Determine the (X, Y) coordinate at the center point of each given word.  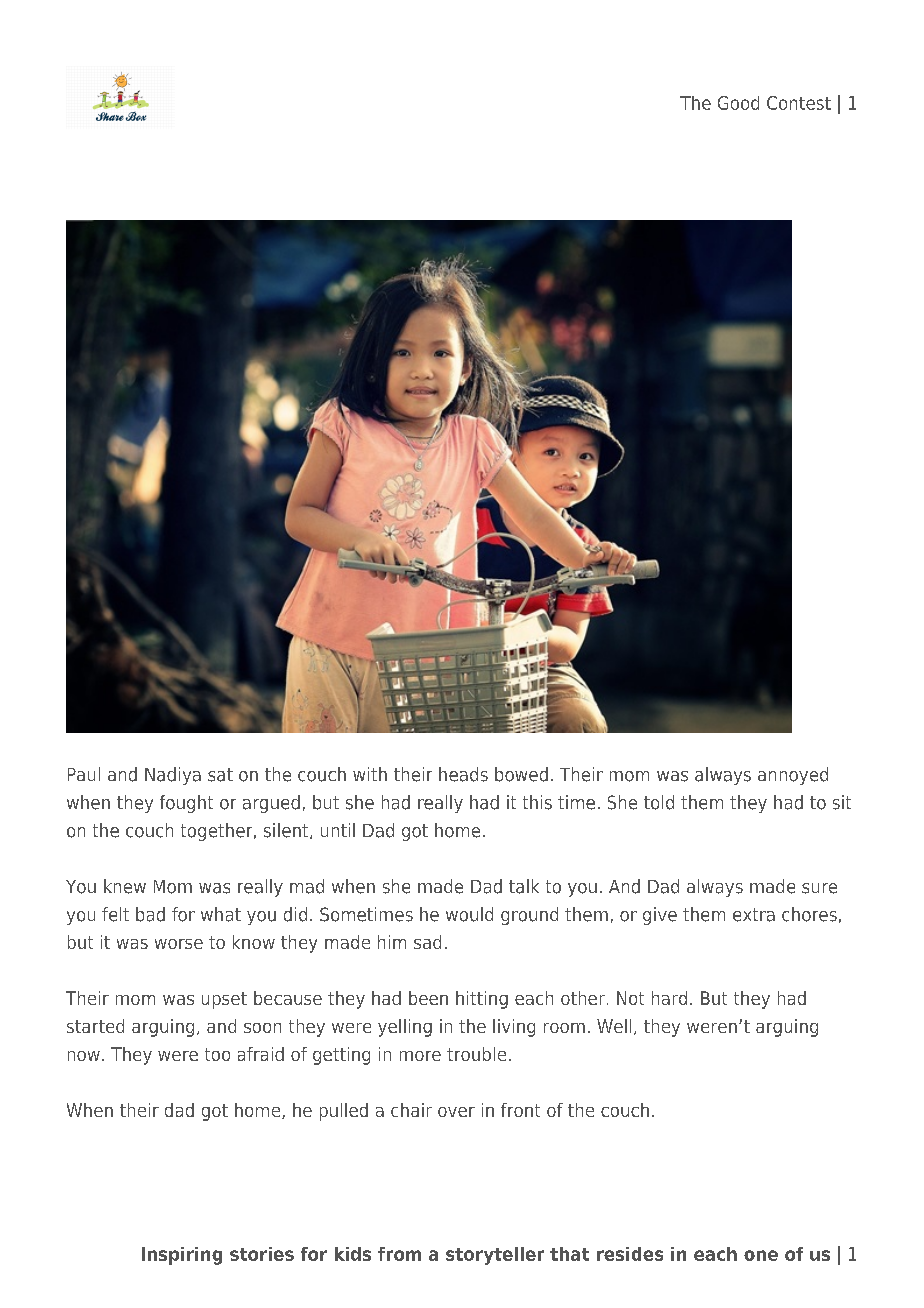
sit (842, 802)
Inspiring (182, 1256)
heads (463, 774)
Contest (799, 103)
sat (220, 775)
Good (738, 103)
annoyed (793, 776)
